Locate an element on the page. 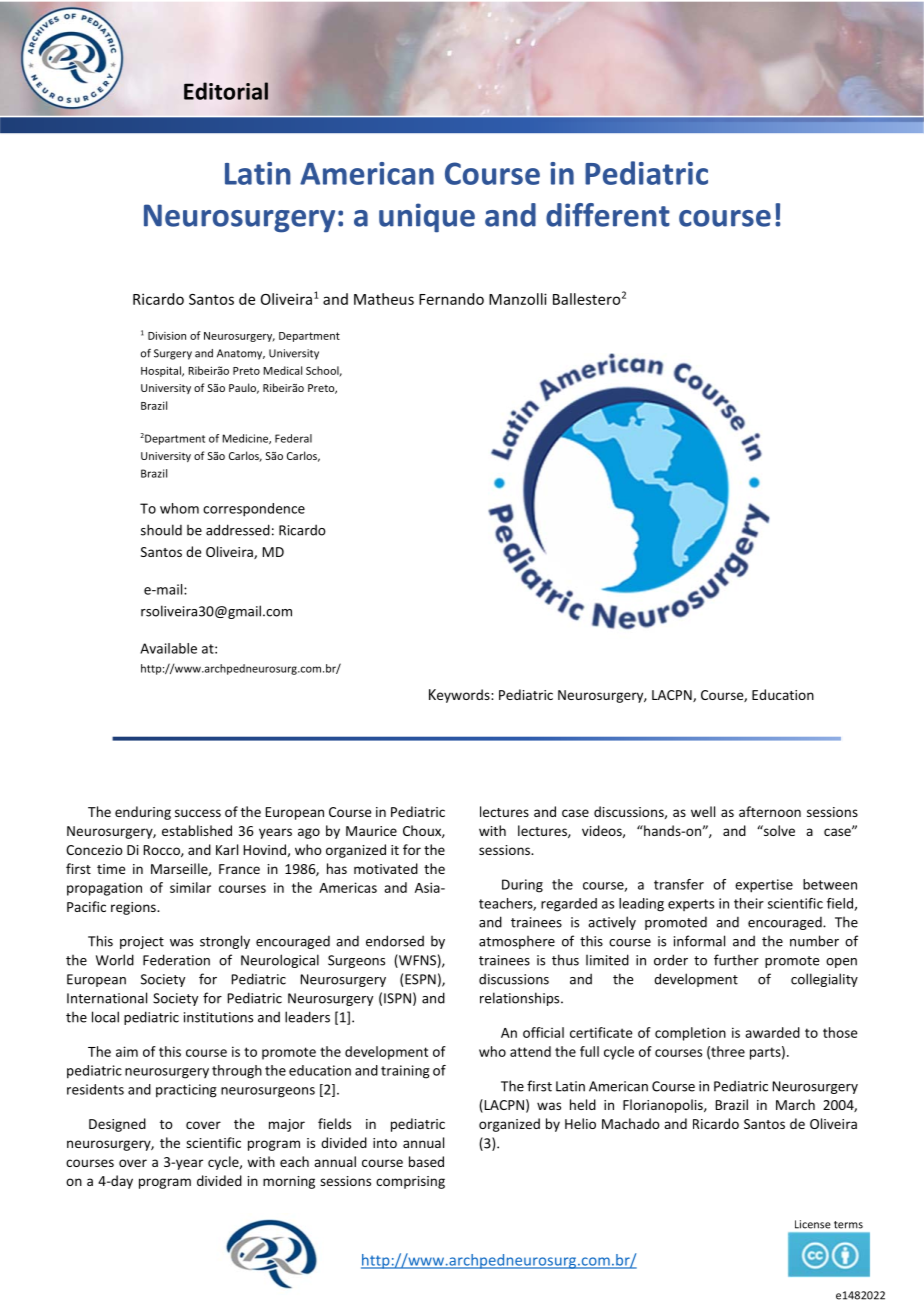 The height and width of the page is (1308, 924). Editorial is located at coordinates (226, 91).
